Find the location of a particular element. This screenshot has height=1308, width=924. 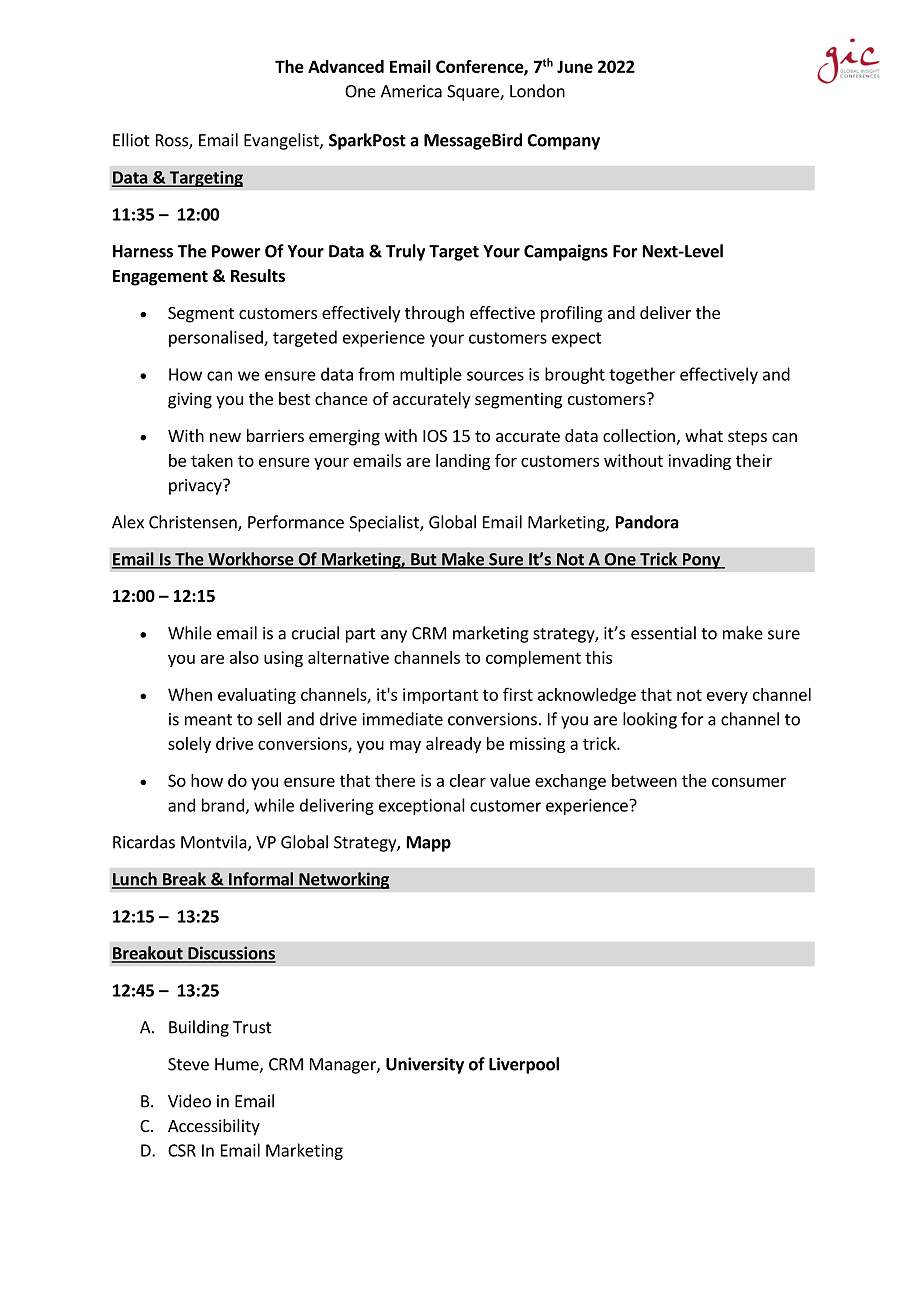

University is located at coordinates (425, 1065).
